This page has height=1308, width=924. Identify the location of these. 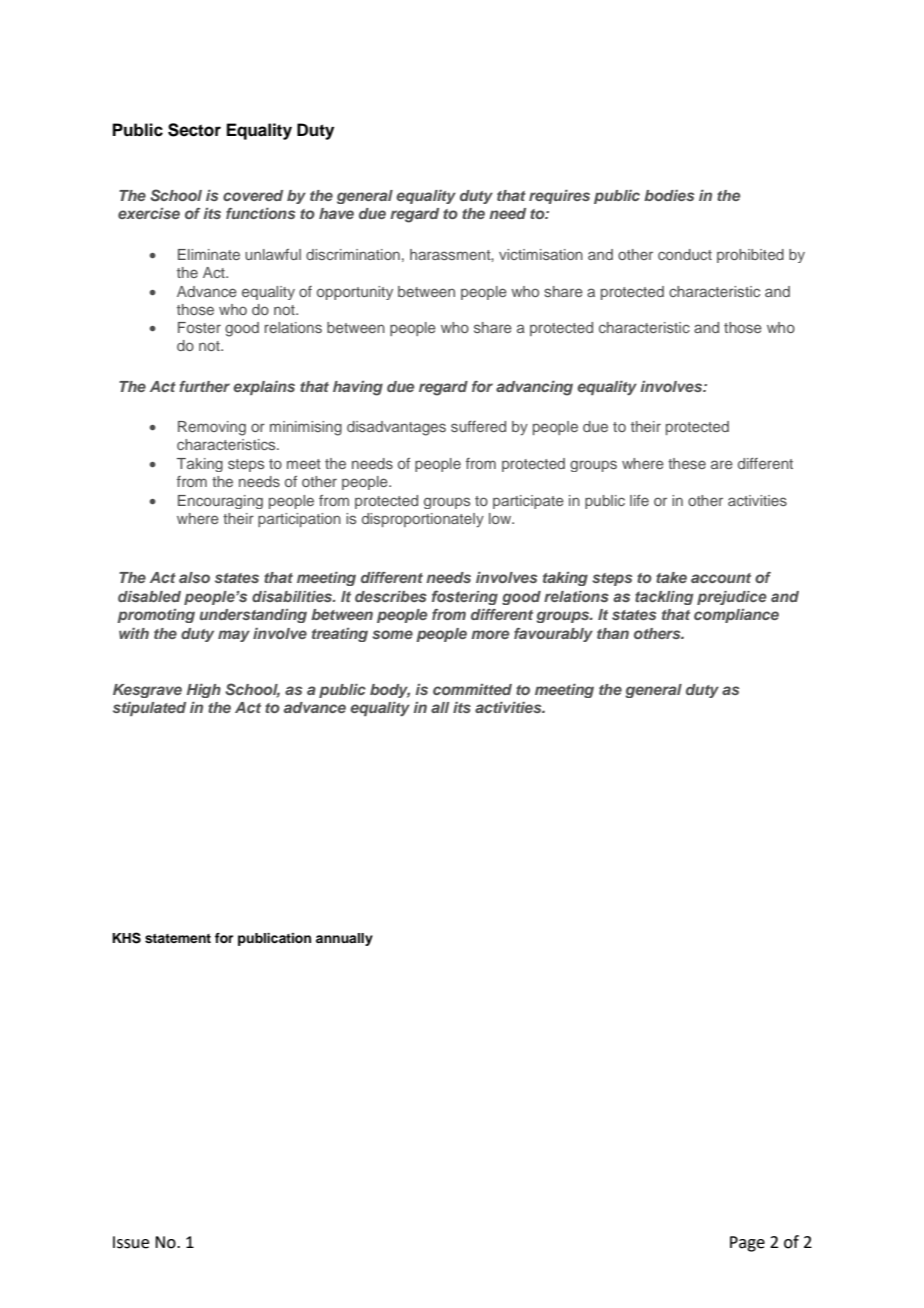
(687, 463).
